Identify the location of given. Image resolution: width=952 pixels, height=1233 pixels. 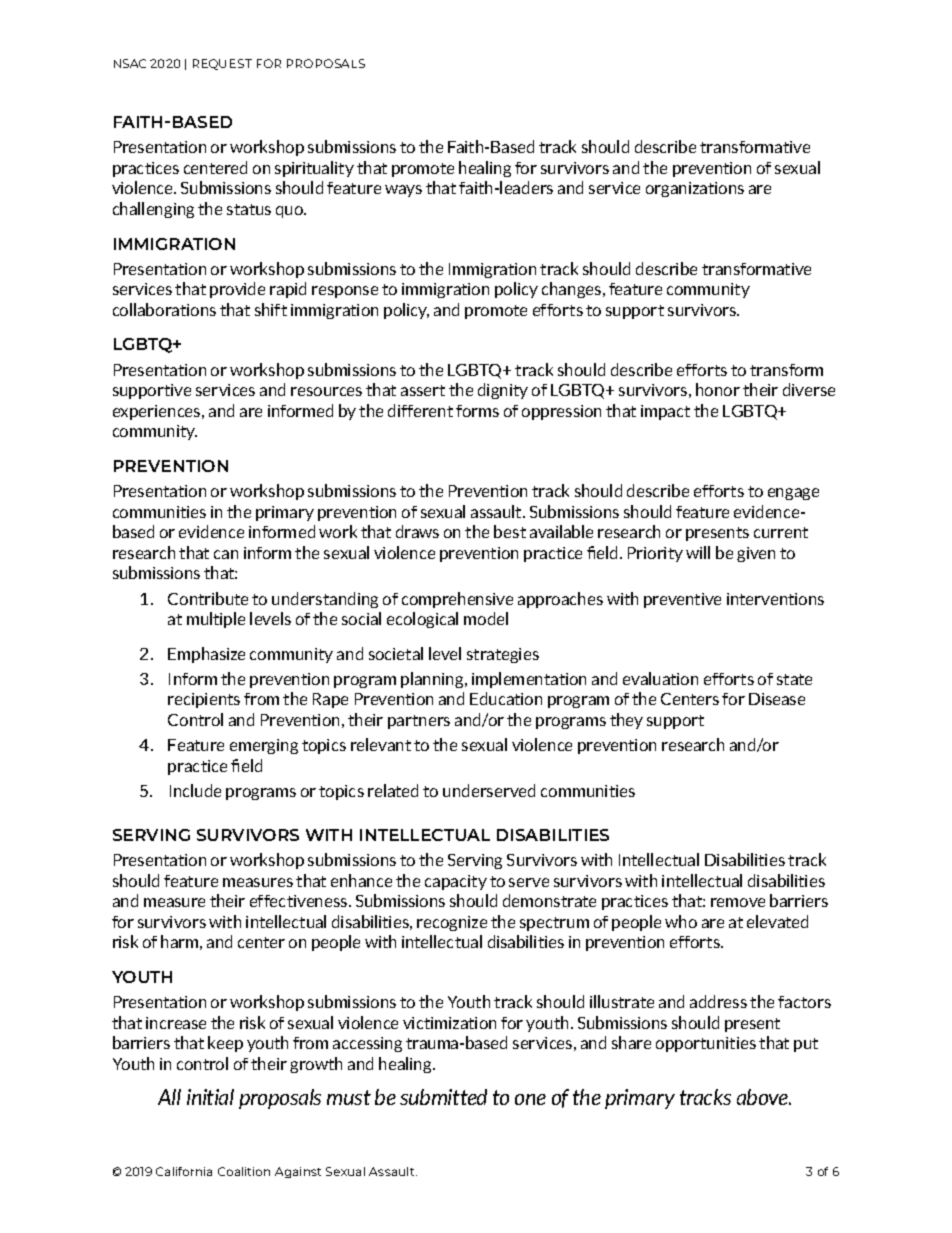
(756, 554).
